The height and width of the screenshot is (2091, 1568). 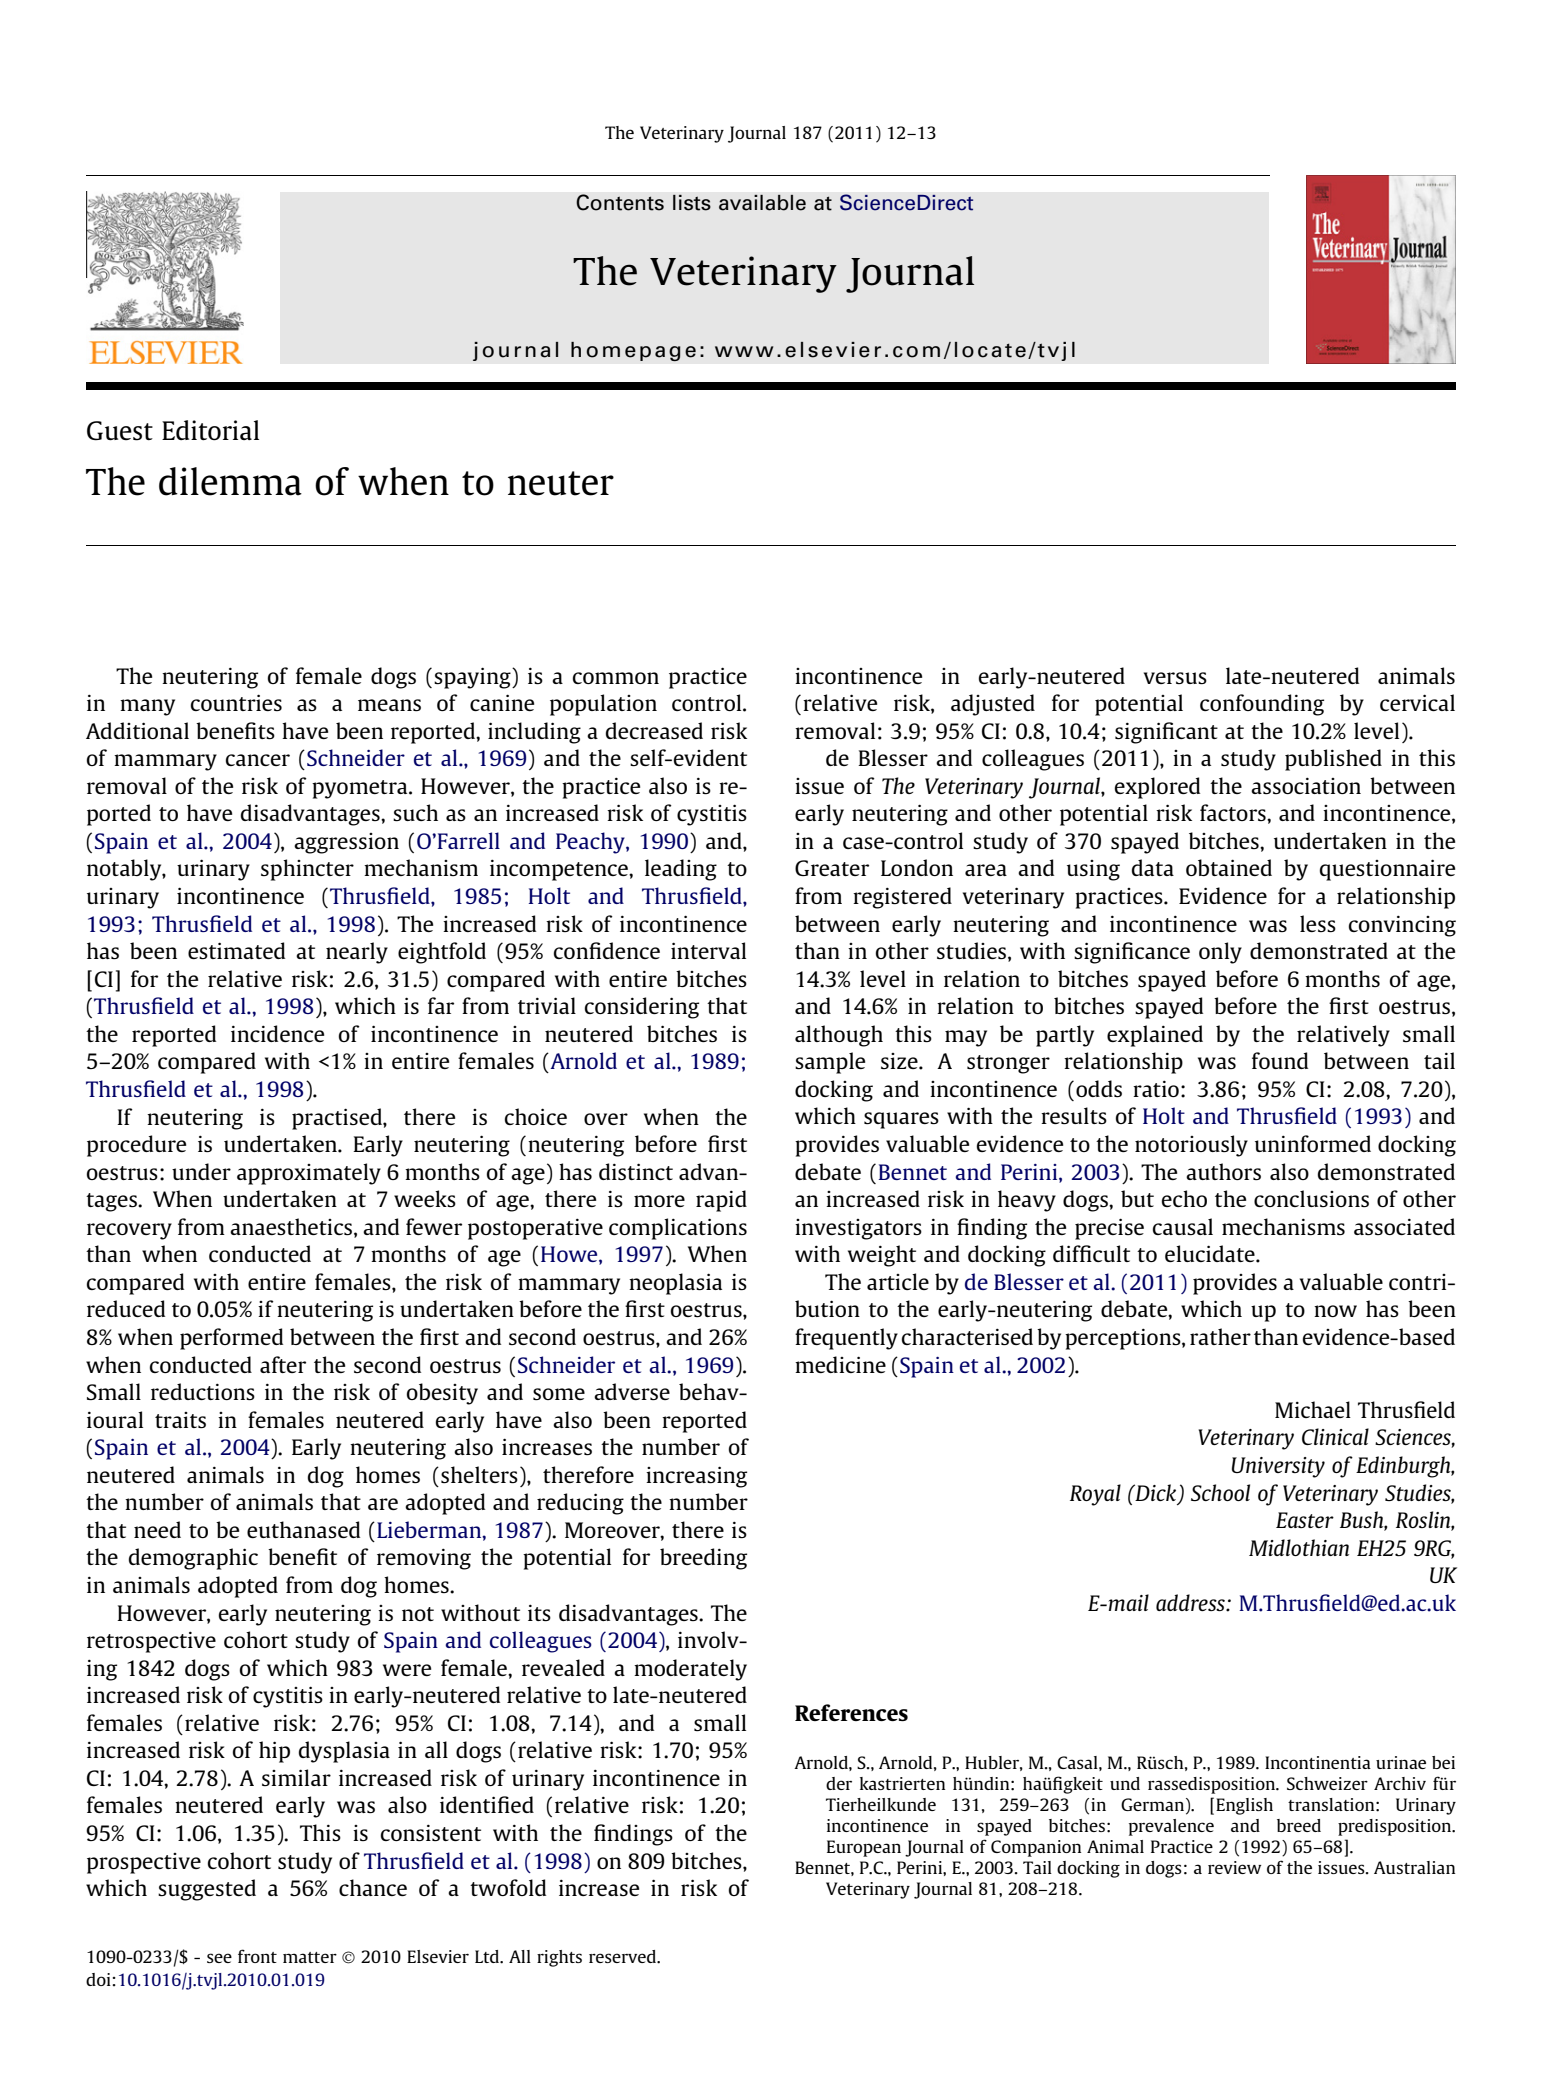 What do you see at coordinates (236, 702) in the screenshot?
I see `countries` at bounding box center [236, 702].
